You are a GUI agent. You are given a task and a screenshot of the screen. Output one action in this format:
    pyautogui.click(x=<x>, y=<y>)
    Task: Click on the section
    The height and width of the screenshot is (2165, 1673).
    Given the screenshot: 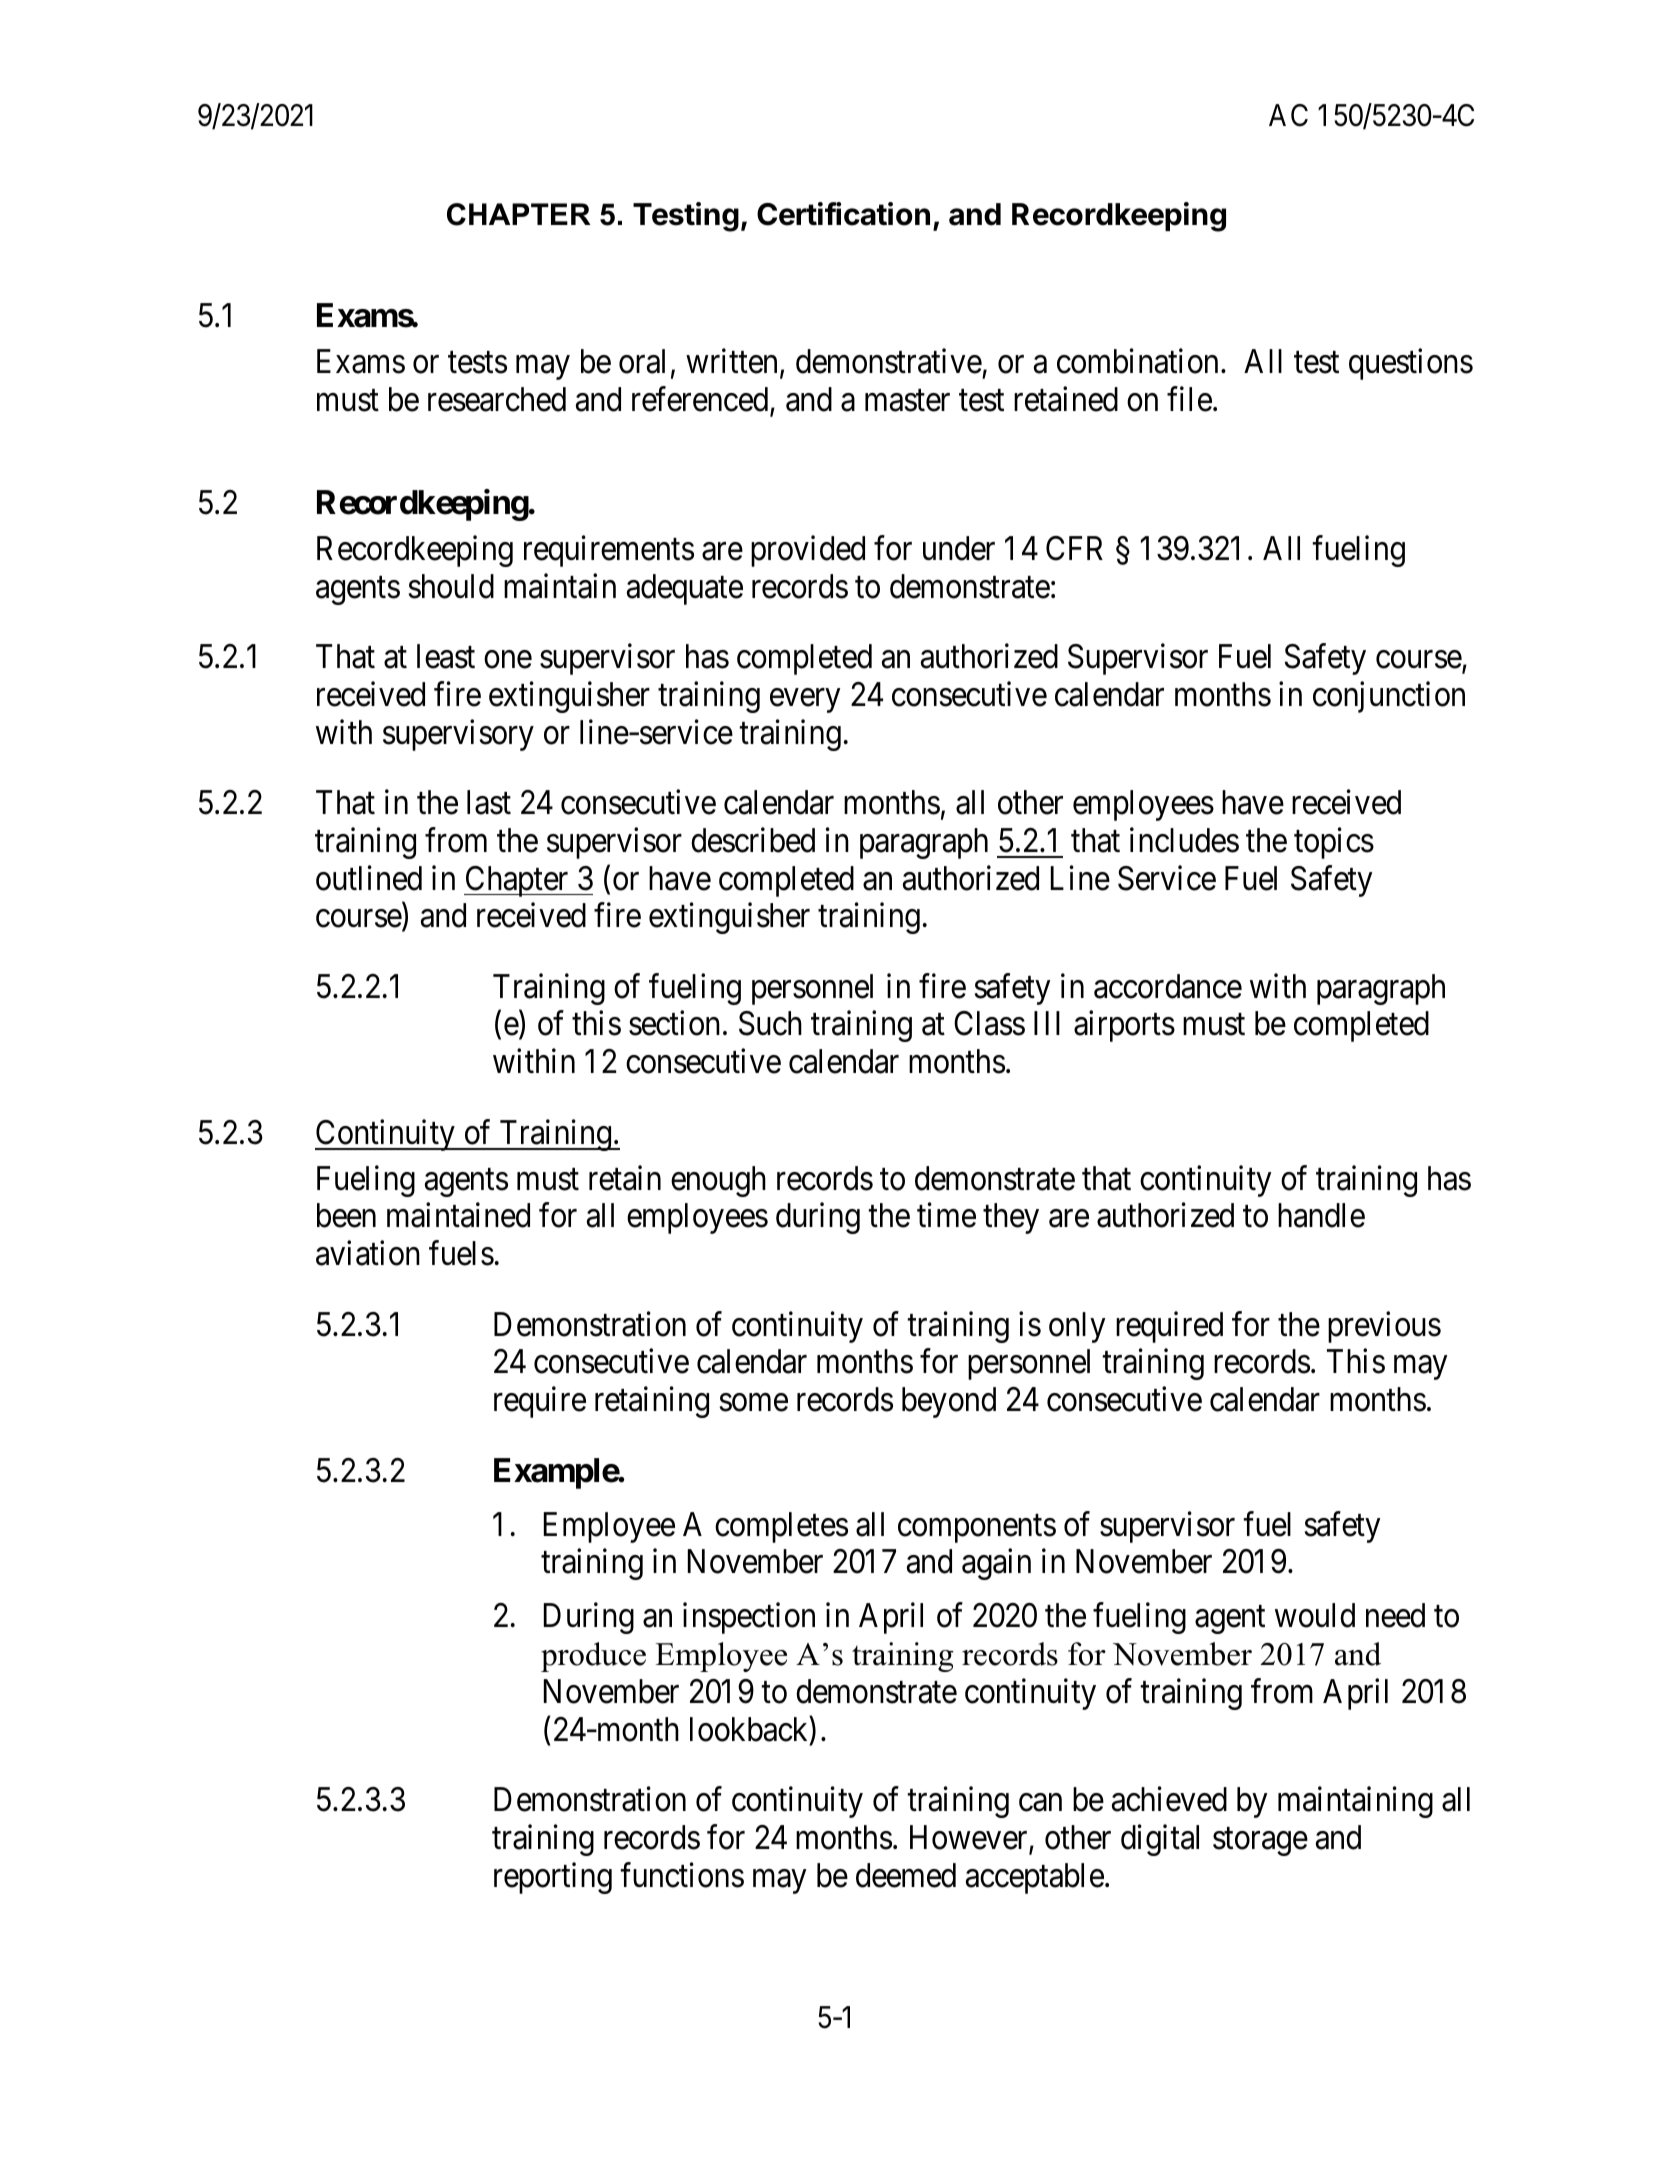 What is the action you would take?
    pyautogui.click(x=674, y=1023)
